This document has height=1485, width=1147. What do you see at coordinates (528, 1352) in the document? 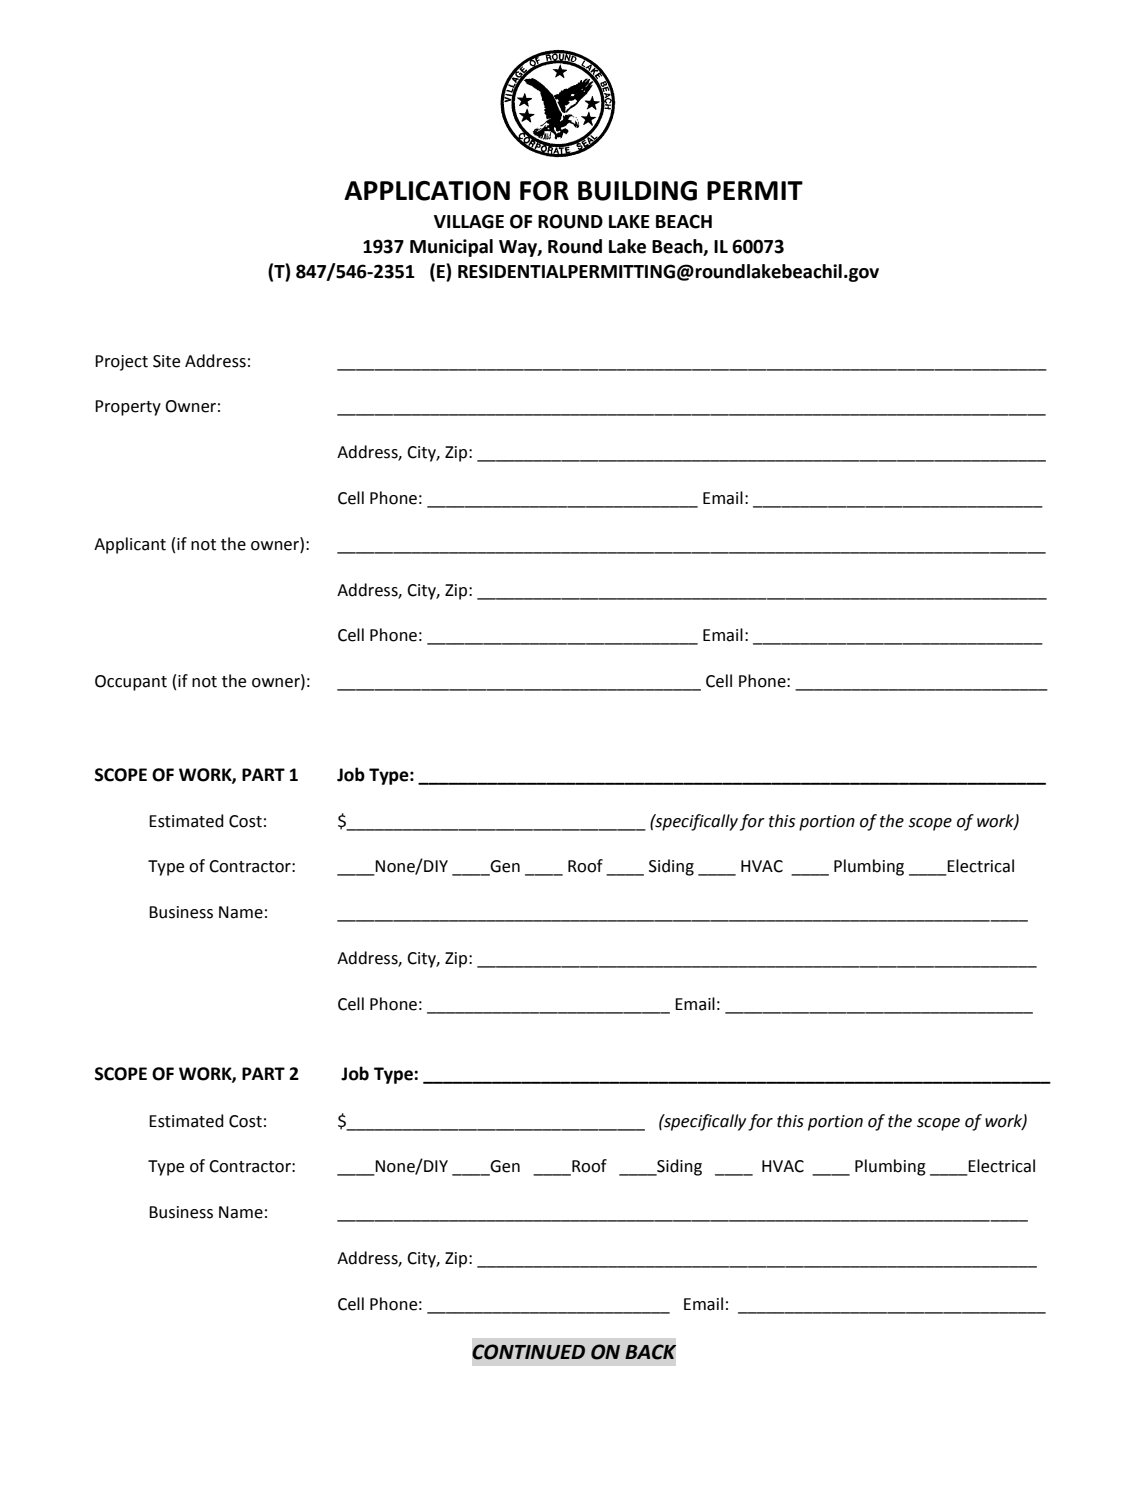
I see `CONTINUED` at bounding box center [528, 1352].
